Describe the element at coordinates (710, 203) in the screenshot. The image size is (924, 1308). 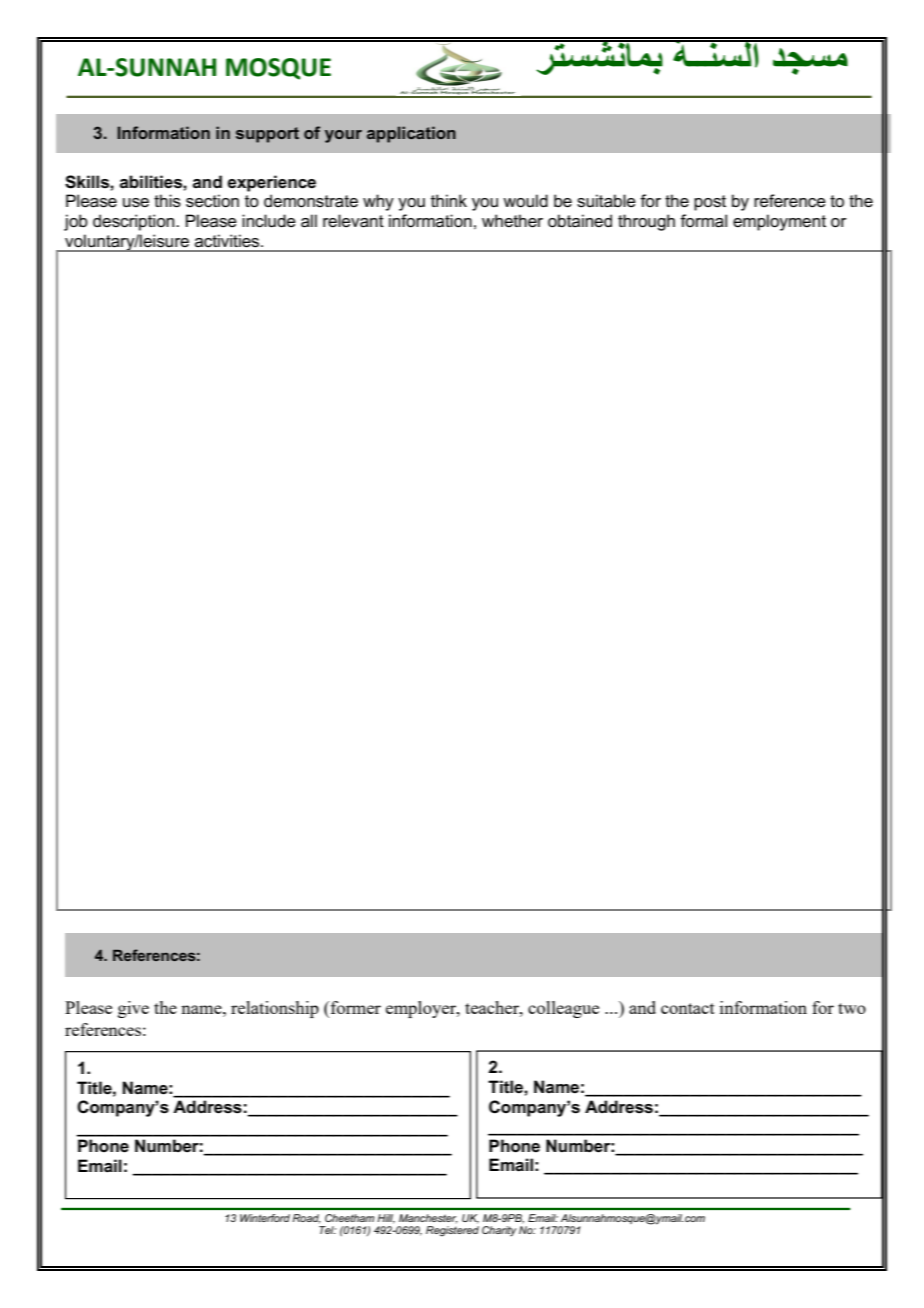
I see `post` at that location.
